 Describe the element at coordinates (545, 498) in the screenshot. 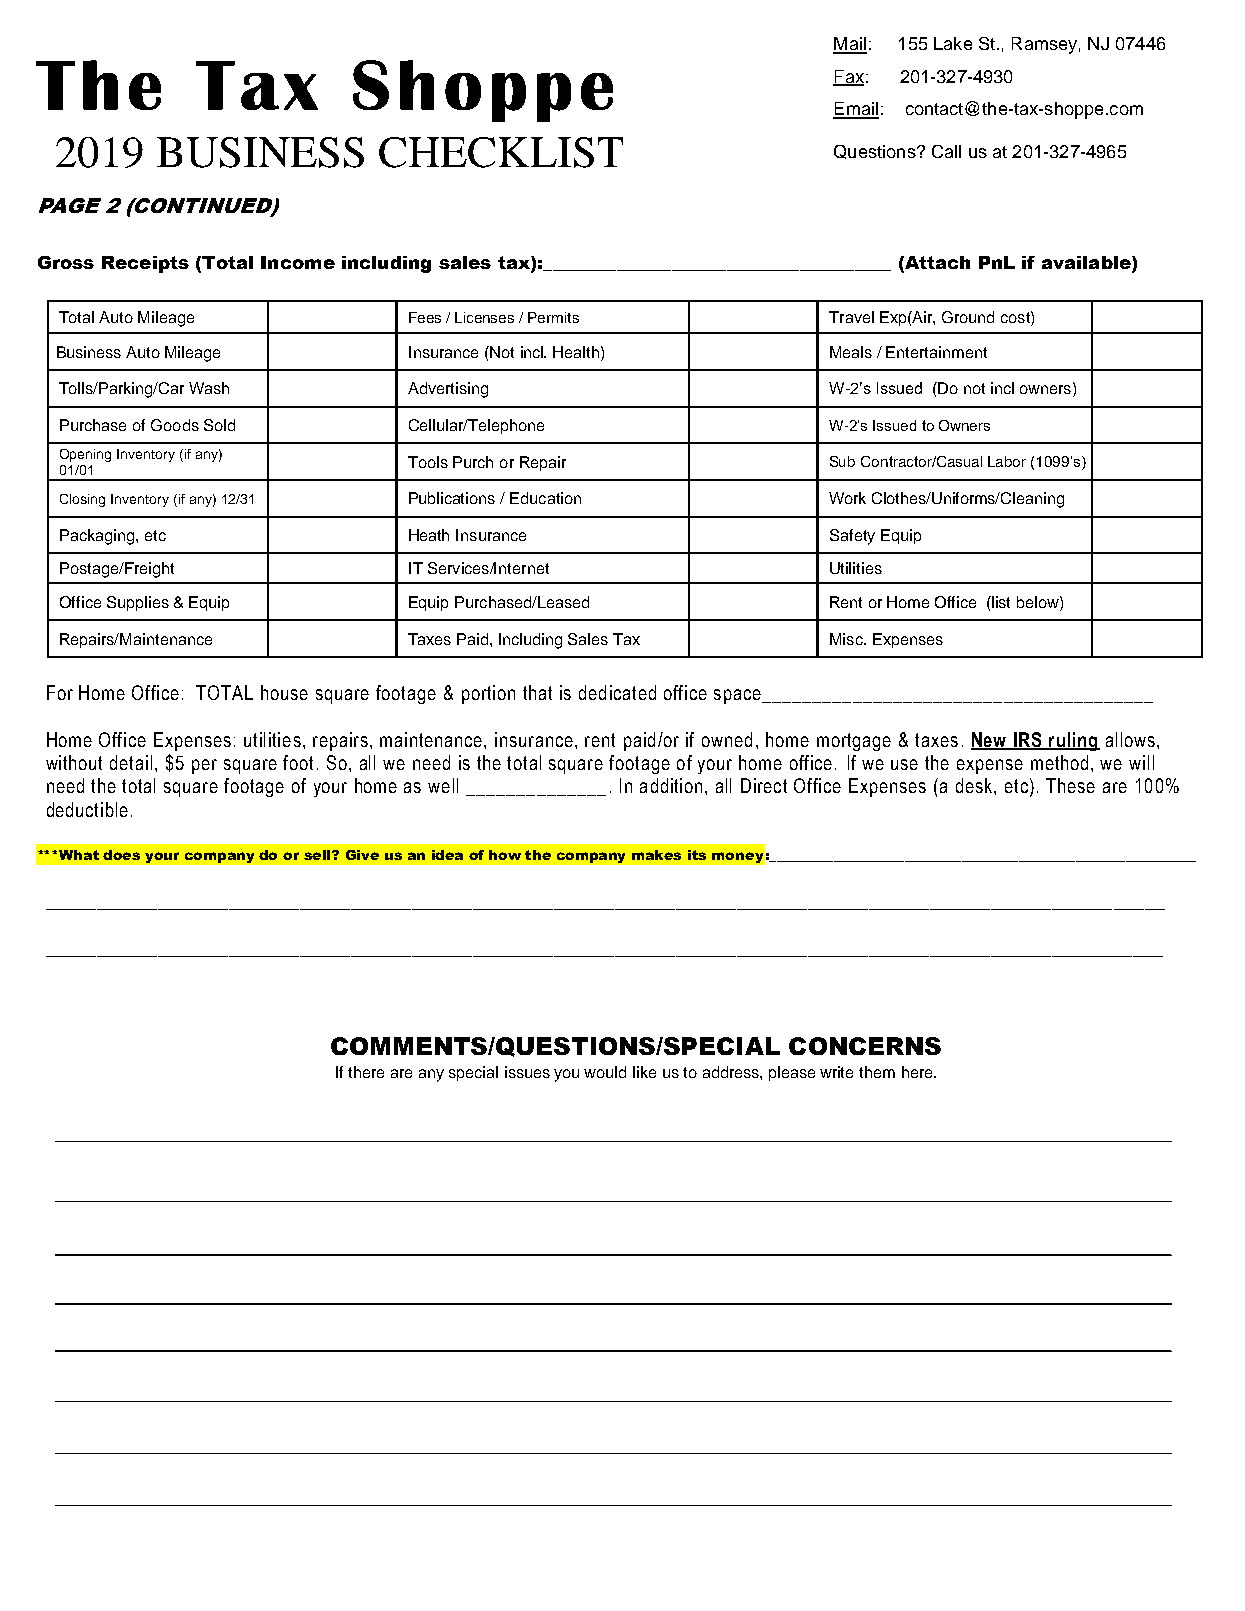

I see `Education` at that location.
